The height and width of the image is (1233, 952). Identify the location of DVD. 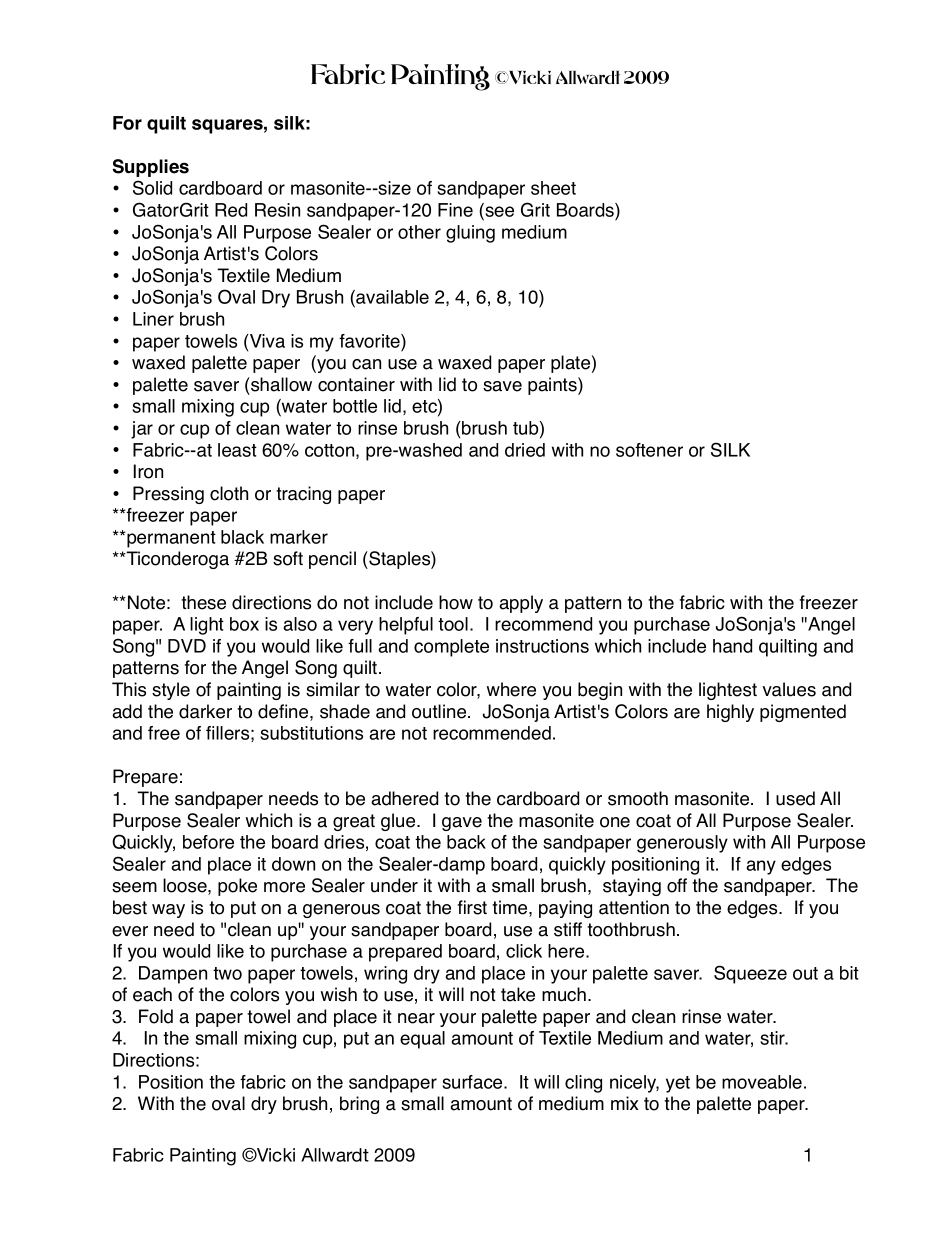
(187, 646).
